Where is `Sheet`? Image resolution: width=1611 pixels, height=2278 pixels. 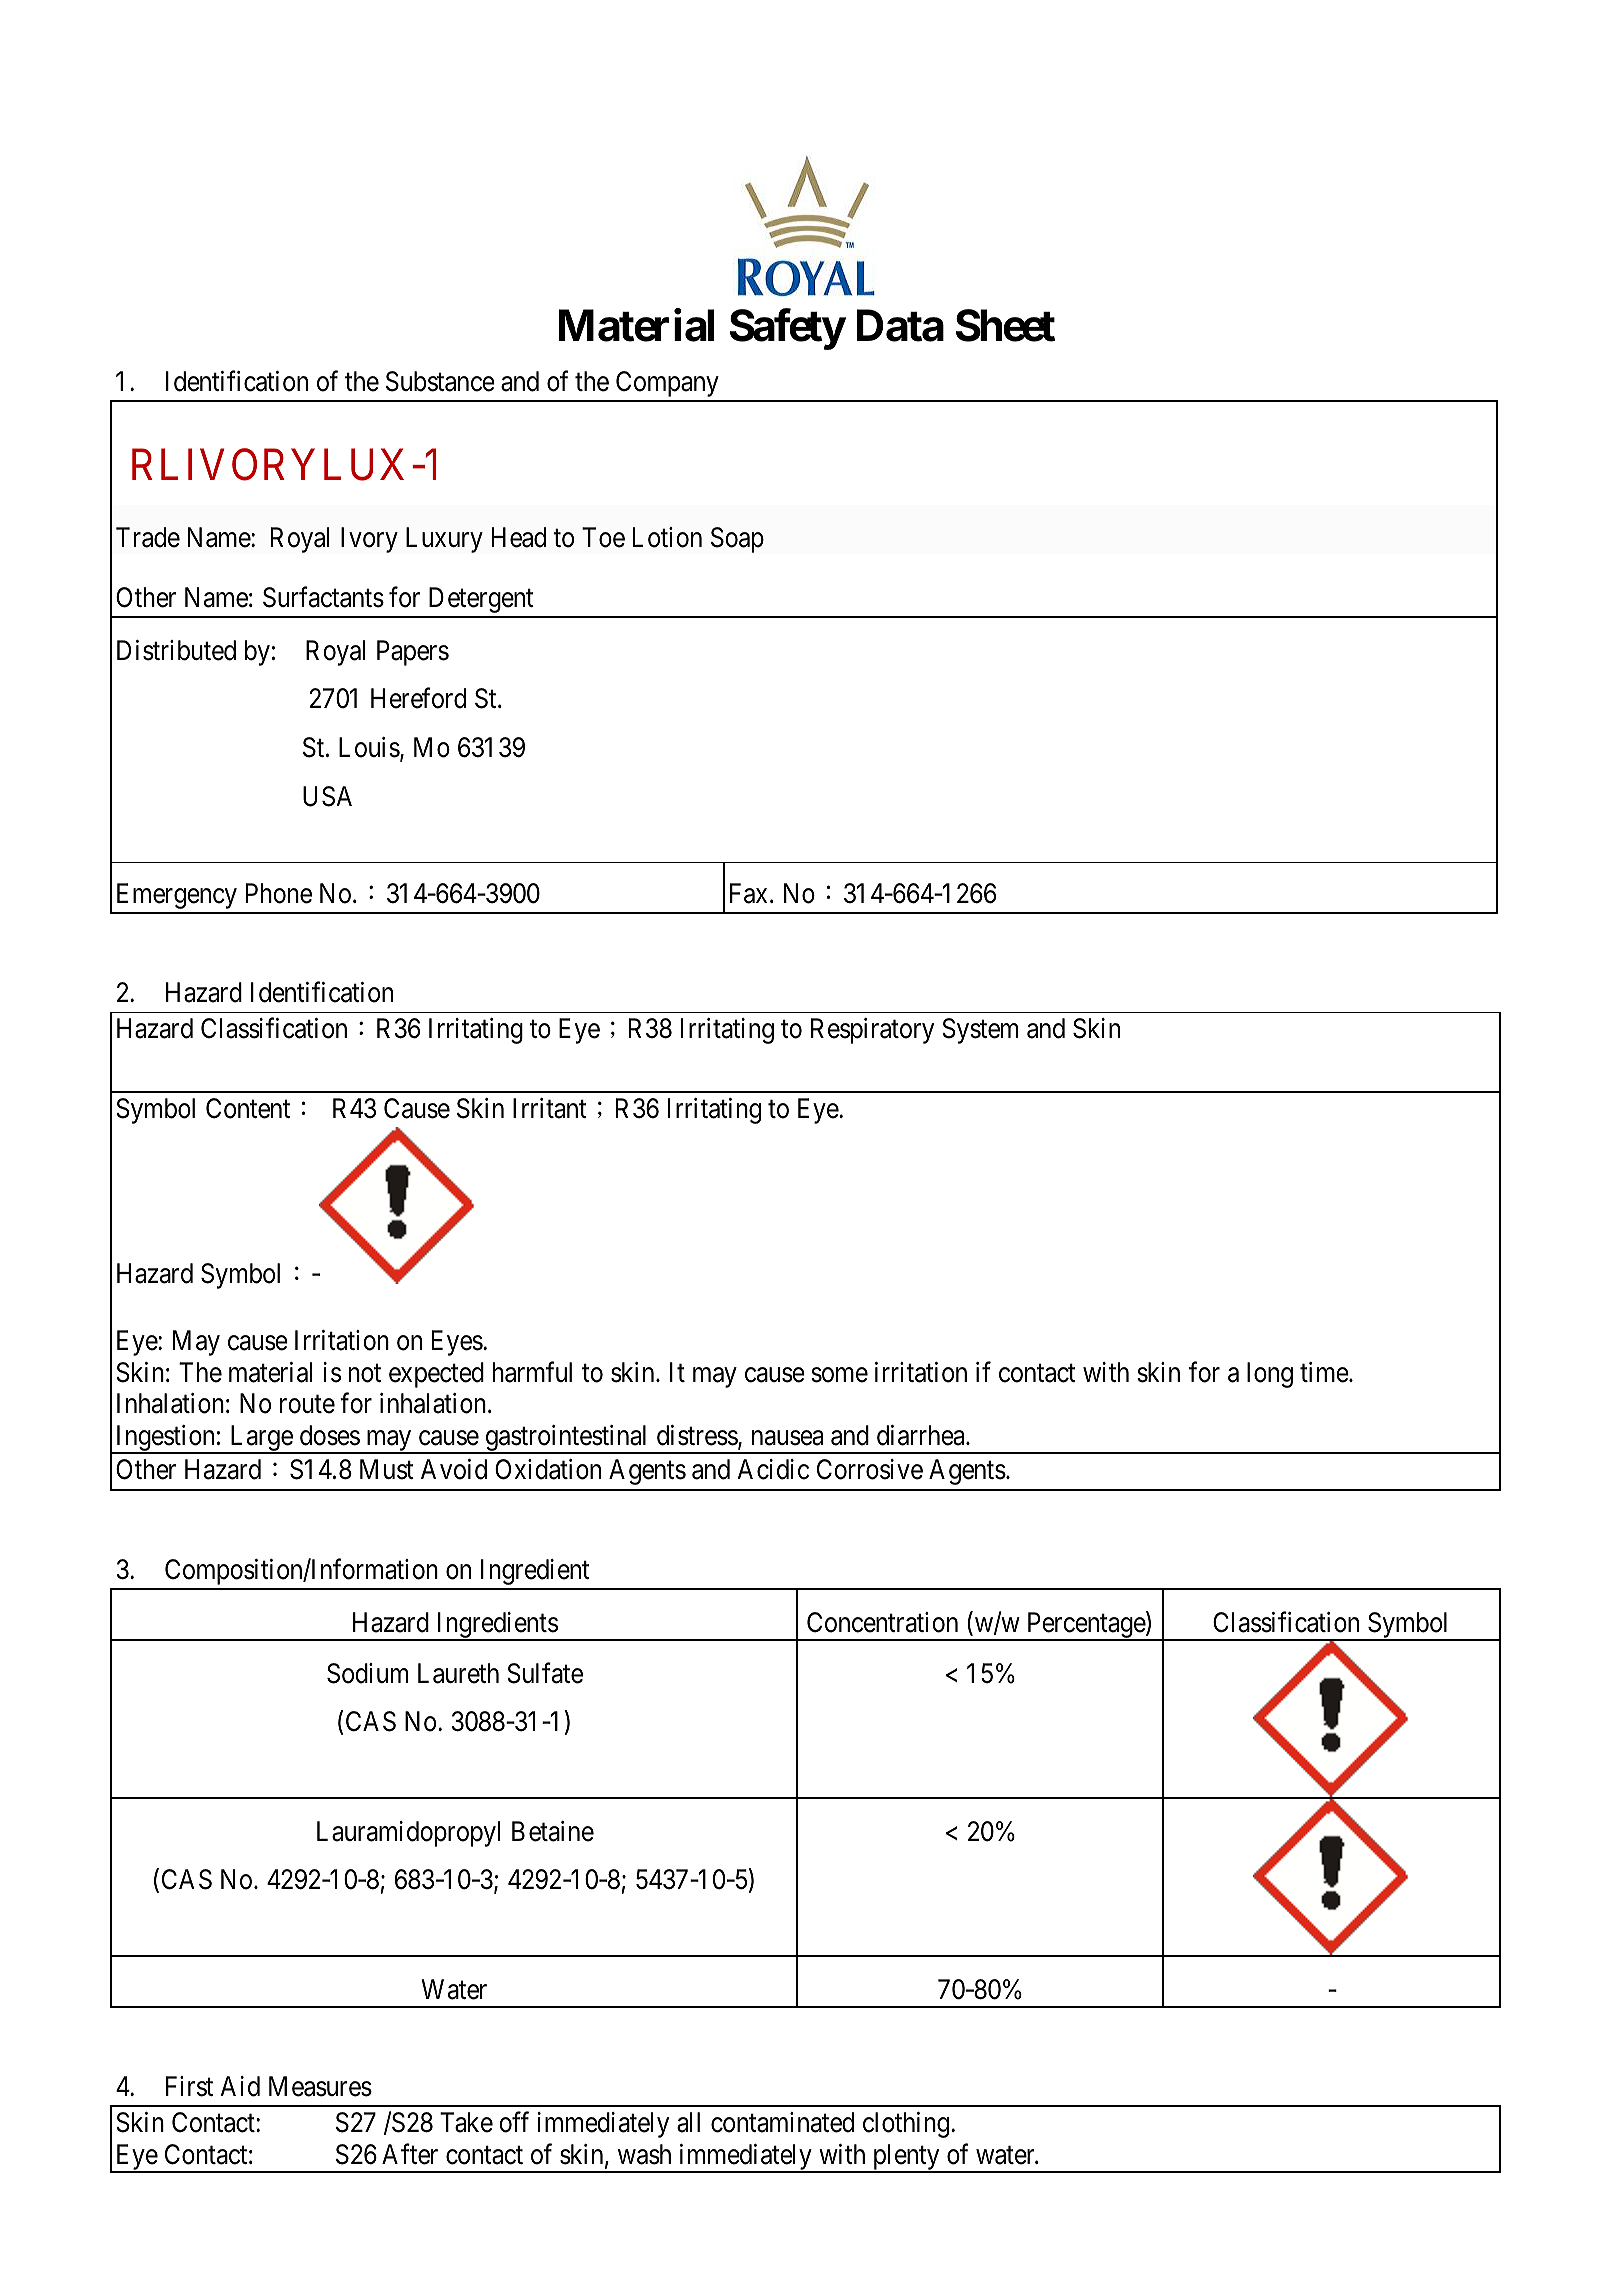 Sheet is located at coordinates (1005, 325).
